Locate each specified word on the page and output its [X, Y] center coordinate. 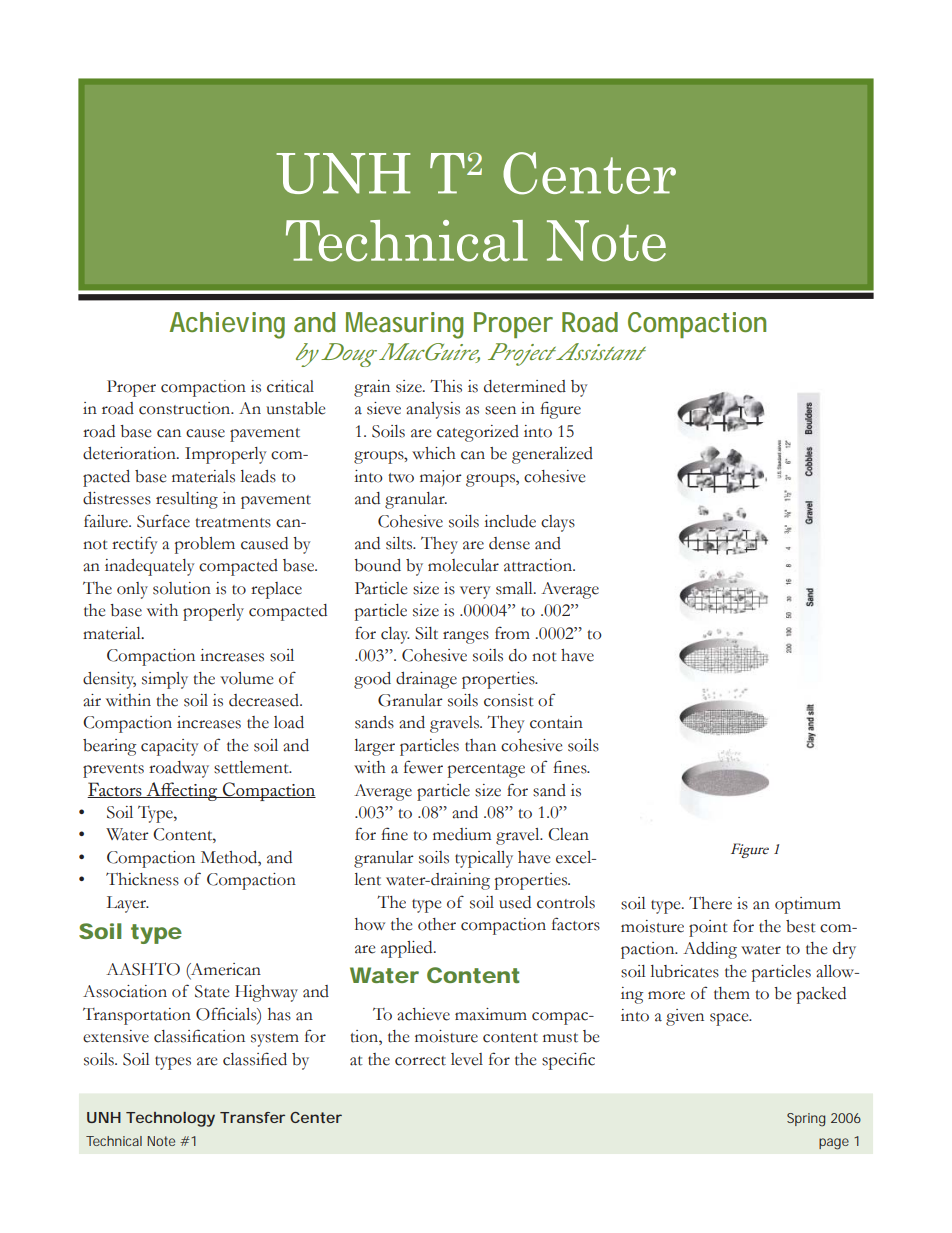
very [475, 592]
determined [525, 386]
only [132, 590]
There [710, 903]
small [515, 588]
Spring [806, 1120]
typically [484, 859]
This [446, 386]
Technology [170, 1119]
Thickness [142, 879]
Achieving [227, 325]
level [467, 1059]
